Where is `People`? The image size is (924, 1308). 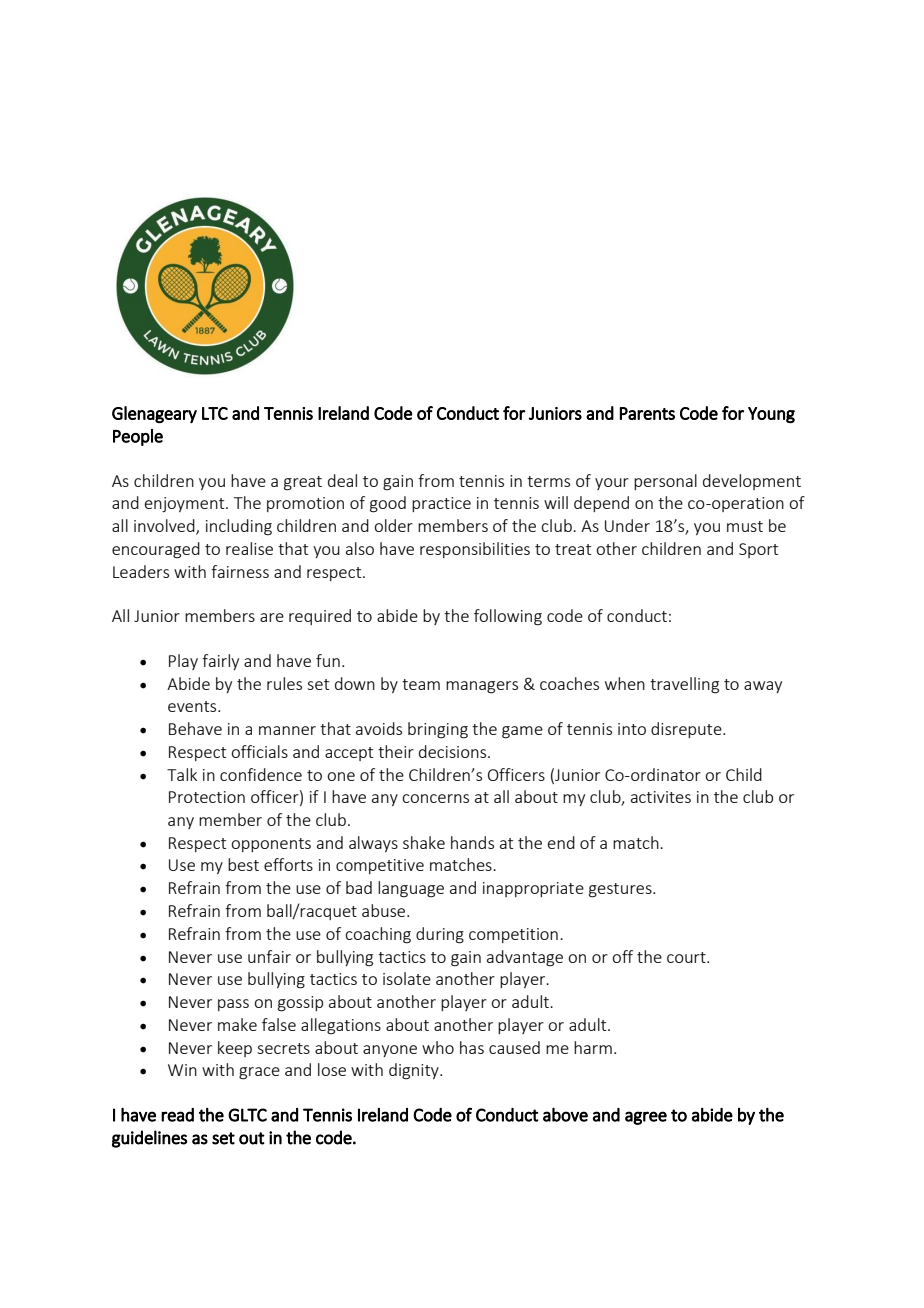 People is located at coordinates (138, 437).
